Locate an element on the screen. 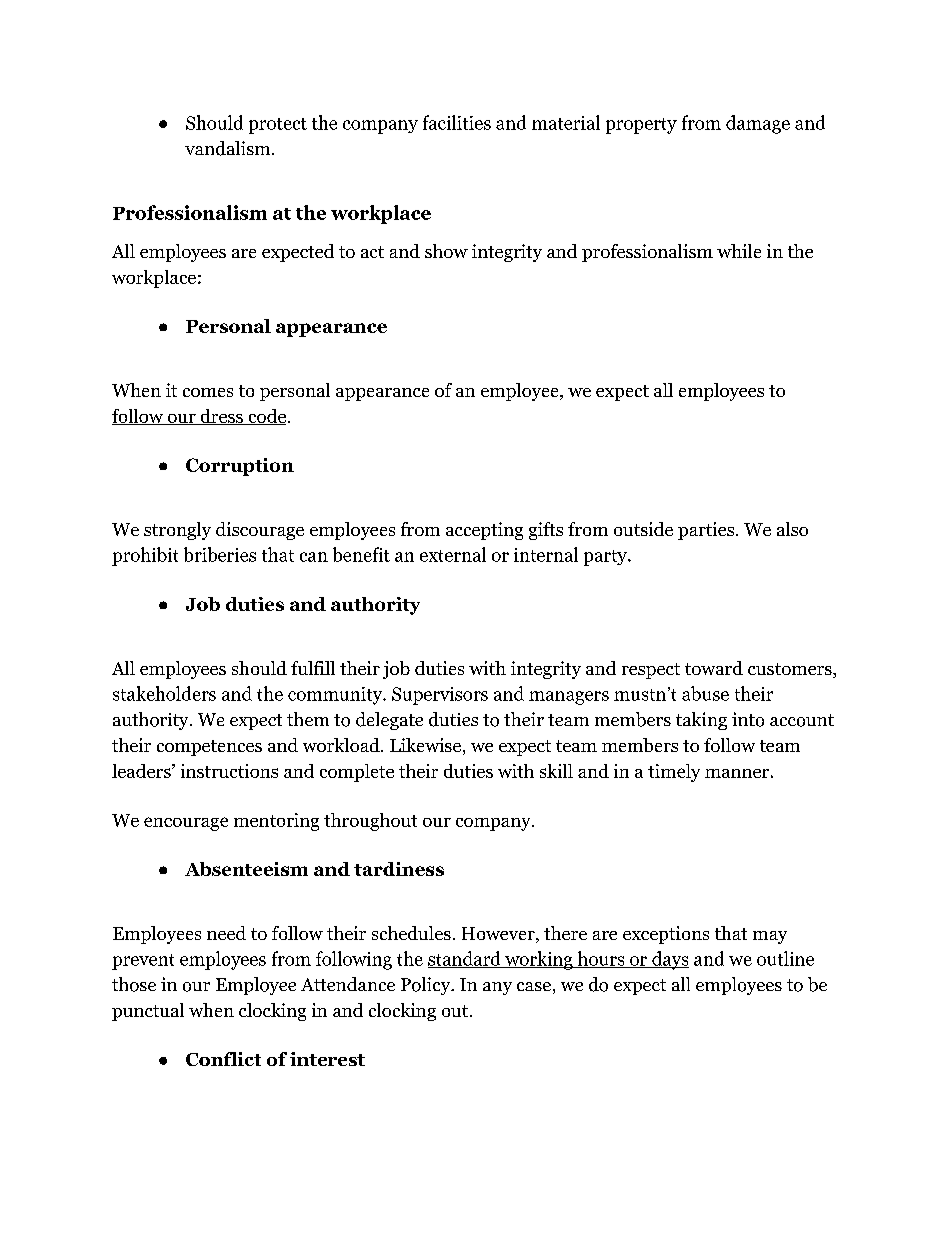 Image resolution: width=952 pixels, height=1233 pixels. show is located at coordinates (446, 251).
